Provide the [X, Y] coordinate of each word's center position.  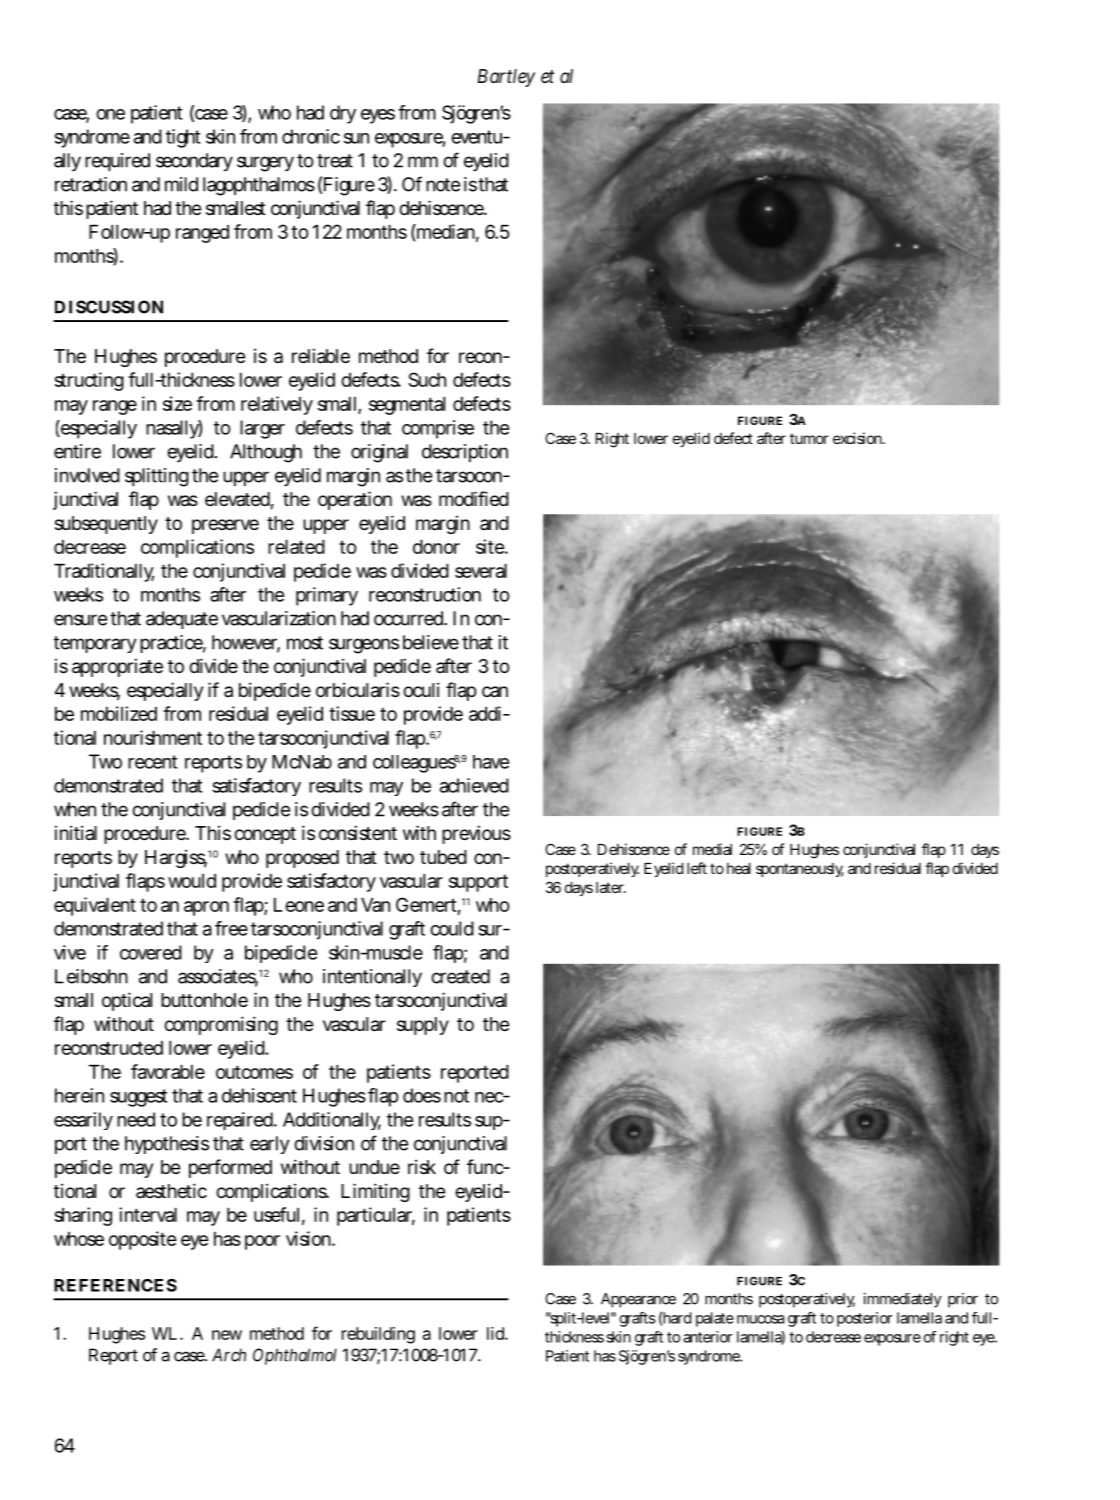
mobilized [119, 713]
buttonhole [204, 1000]
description [465, 453]
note [443, 185]
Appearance [638, 1300]
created [460, 976]
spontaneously [799, 870]
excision [859, 438]
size [177, 403]
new [227, 1335]
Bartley [506, 78]
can [495, 692]
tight [183, 138]
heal [739, 868]
